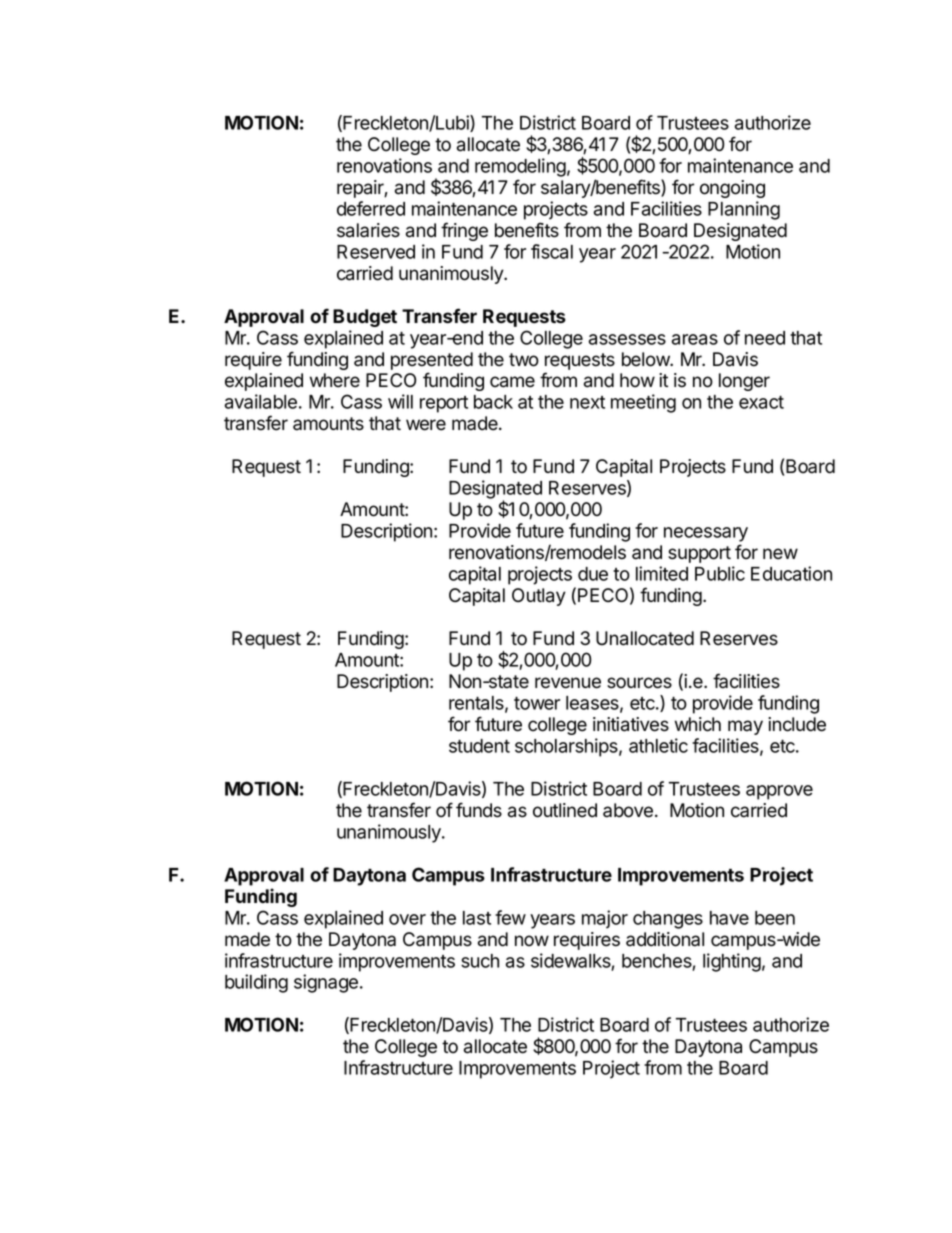  I want to click on signage, so click(327, 983).
